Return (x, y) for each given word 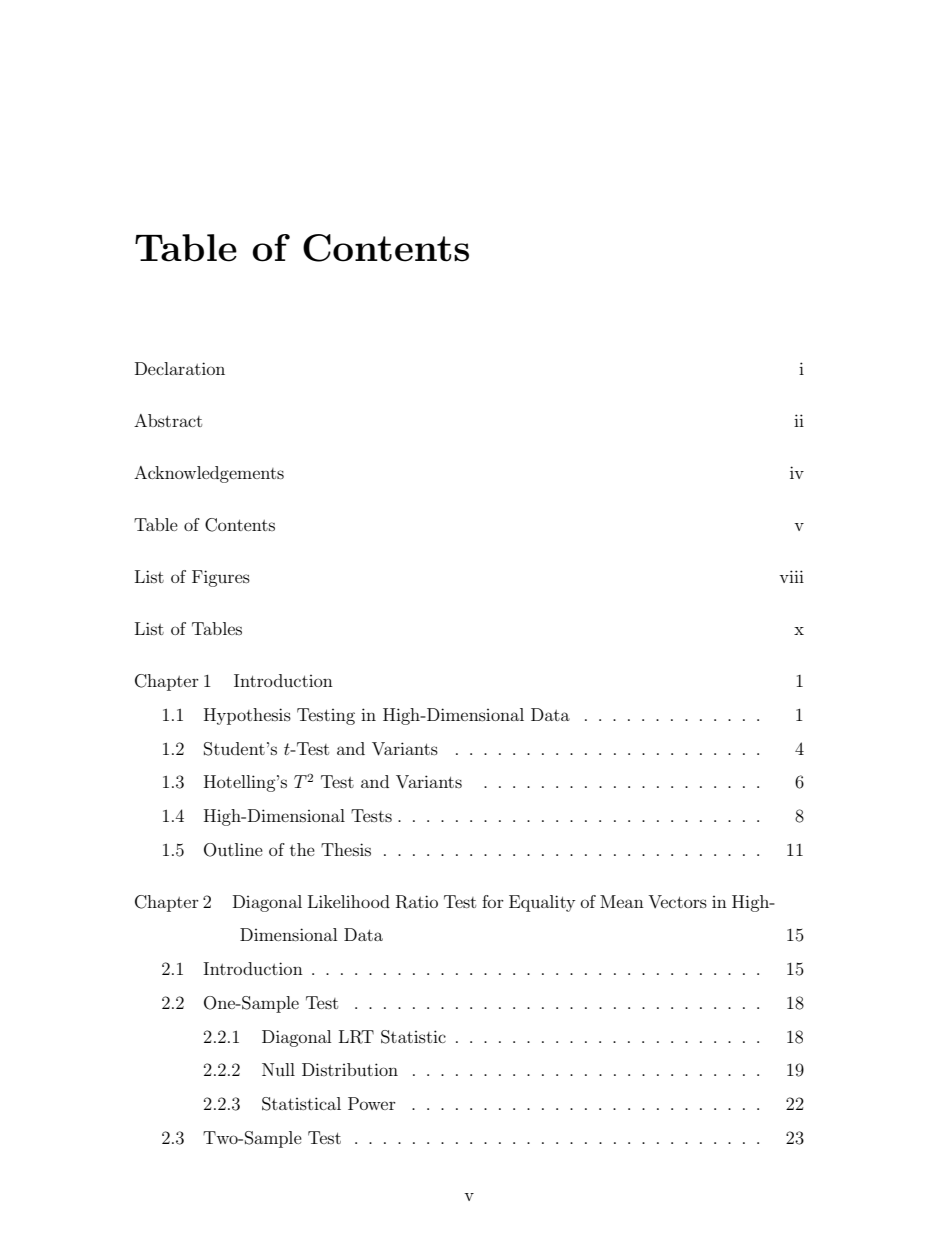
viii (791, 576)
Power (372, 1103)
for (493, 901)
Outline (233, 850)
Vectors (677, 901)
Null (278, 1069)
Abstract (168, 420)
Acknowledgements (209, 474)
